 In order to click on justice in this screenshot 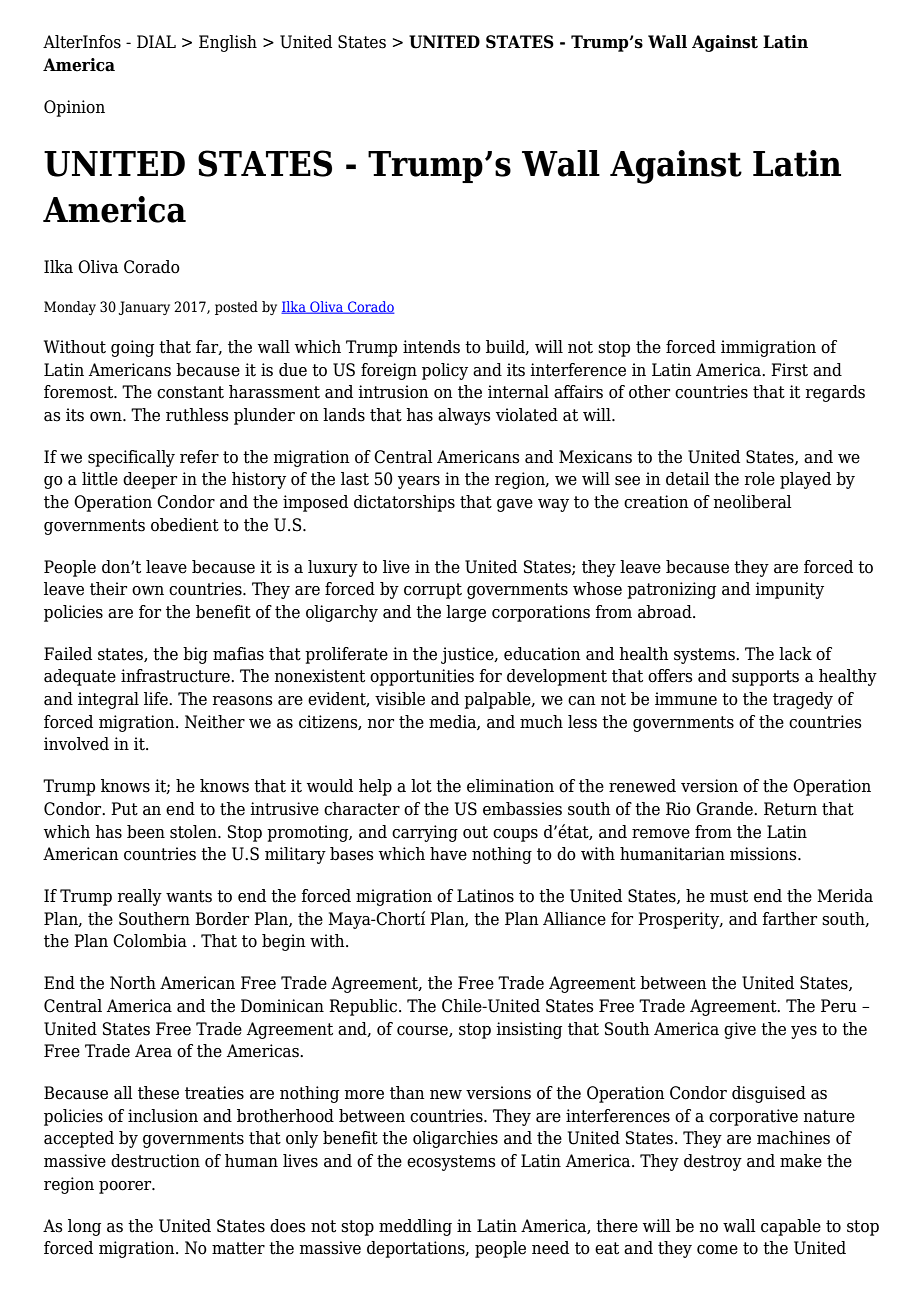, I will do `click(468, 655)`.
